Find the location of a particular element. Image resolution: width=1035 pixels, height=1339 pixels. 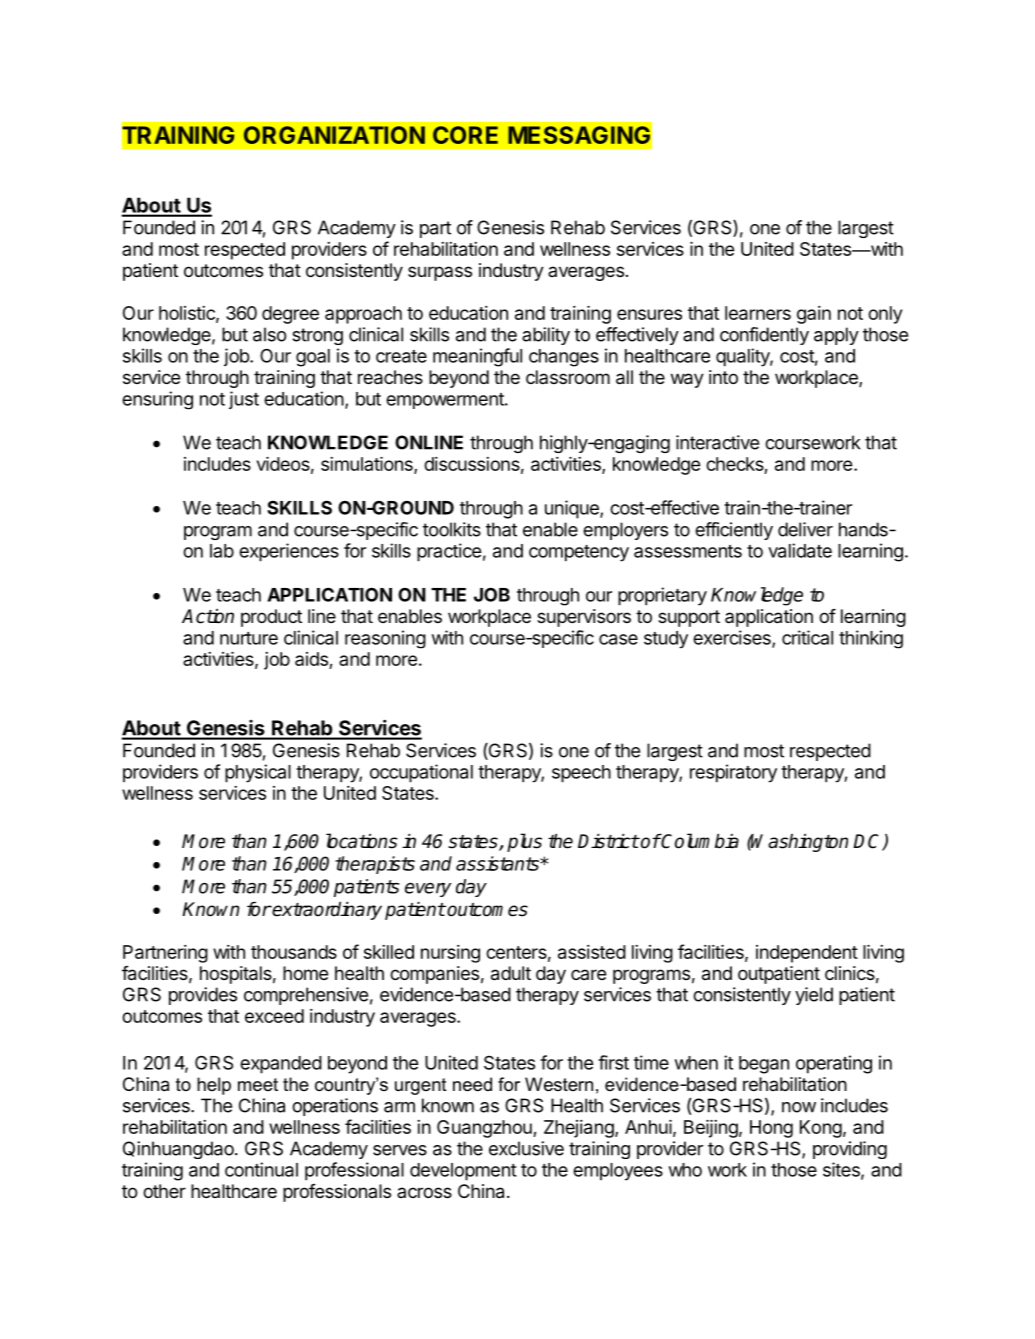

Kong is located at coordinates (821, 1129).
